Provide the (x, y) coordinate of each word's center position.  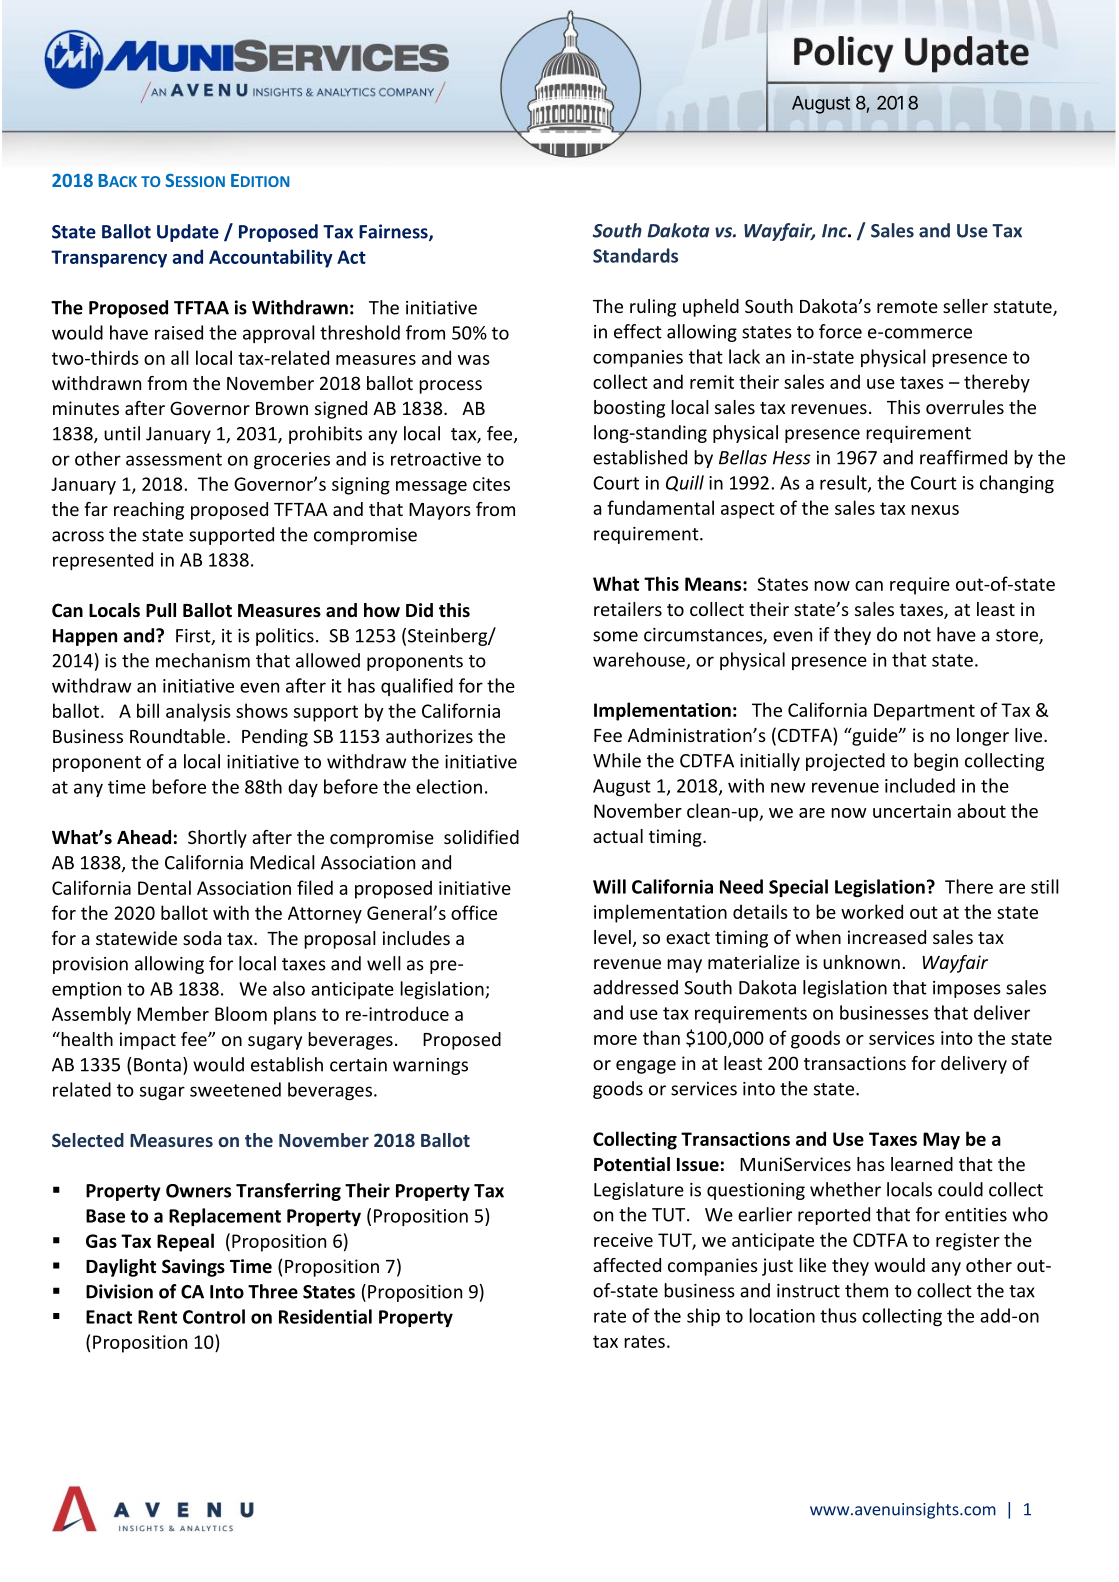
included (920, 785)
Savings (193, 1268)
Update (188, 233)
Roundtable (177, 736)
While (617, 760)
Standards (635, 255)
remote (907, 307)
